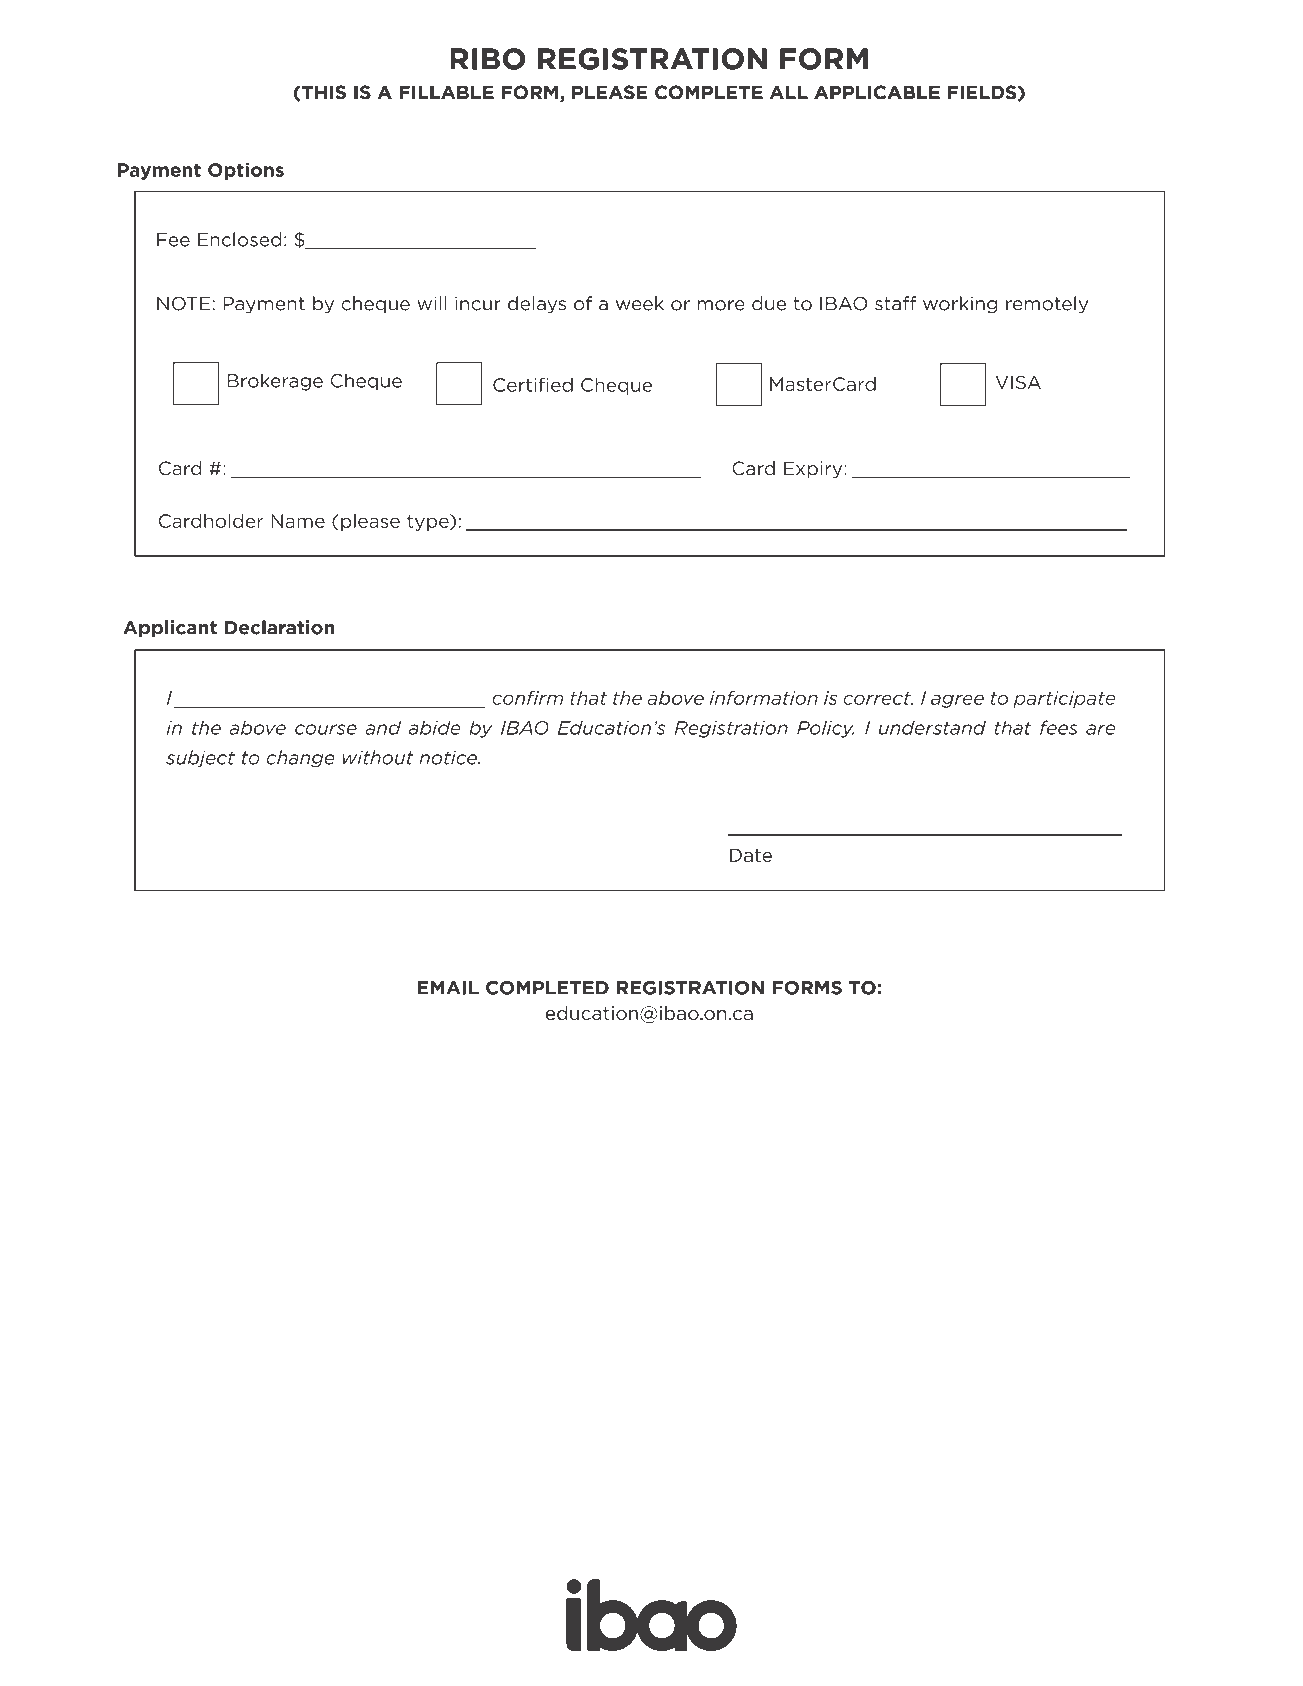  Describe the element at coordinates (877, 92) in the page. I see `APPLICABLE` at that location.
